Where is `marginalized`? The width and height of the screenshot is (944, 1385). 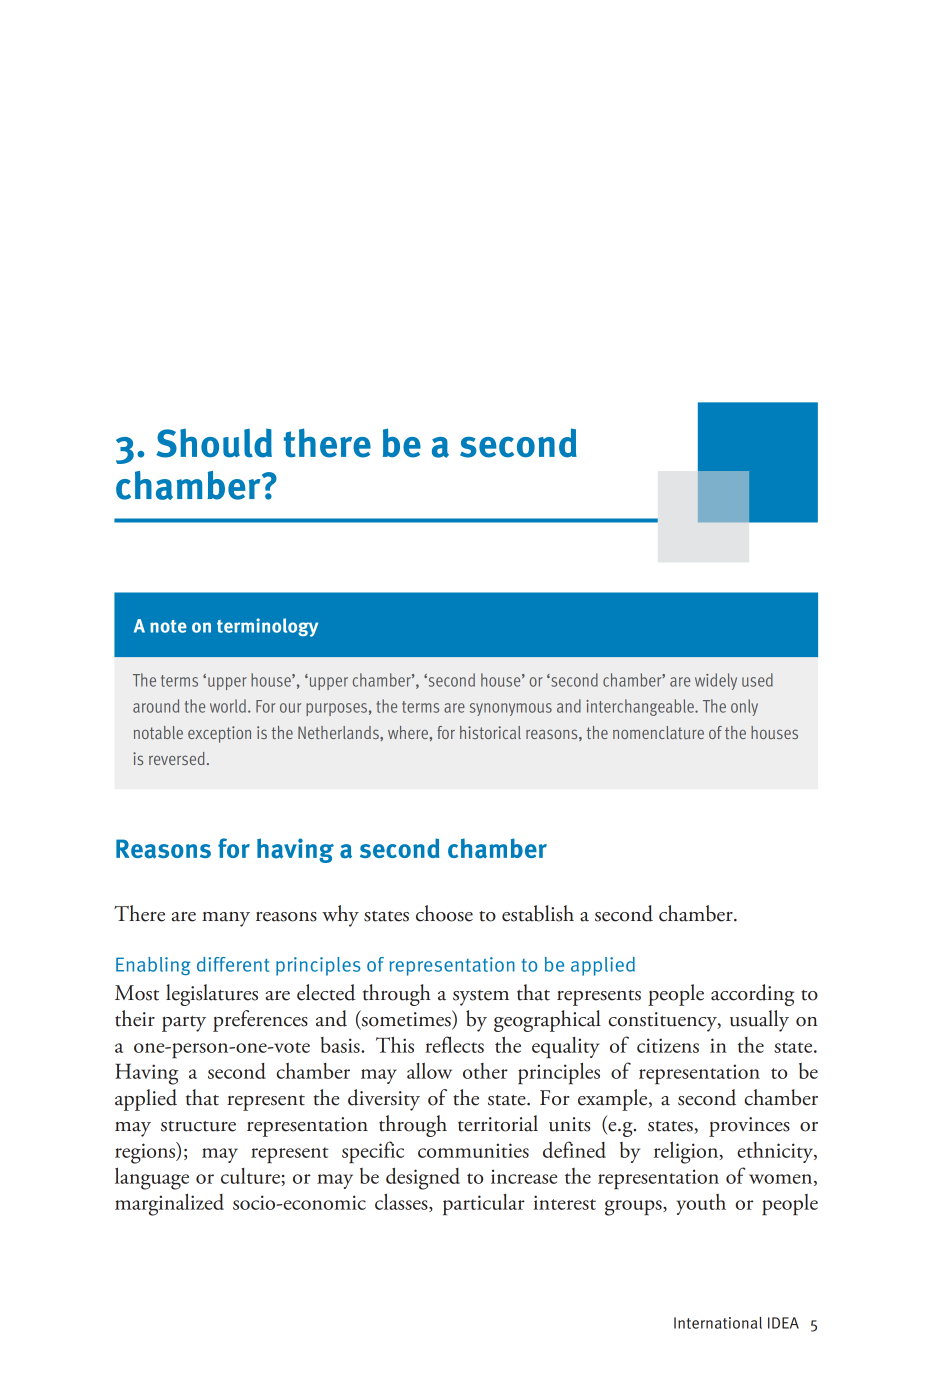
marginalized is located at coordinates (169, 1204).
